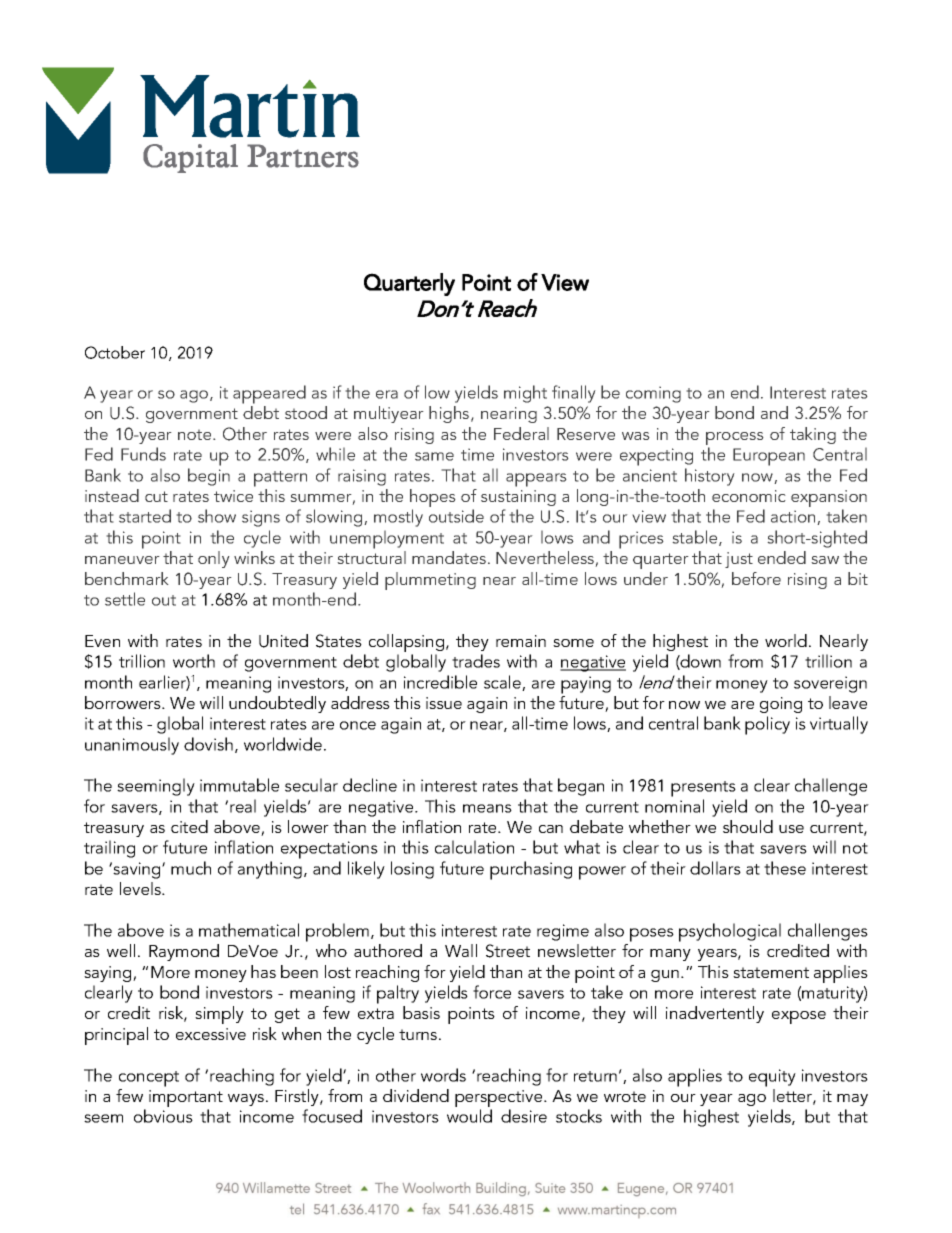  I want to click on issue, so click(444, 703).
